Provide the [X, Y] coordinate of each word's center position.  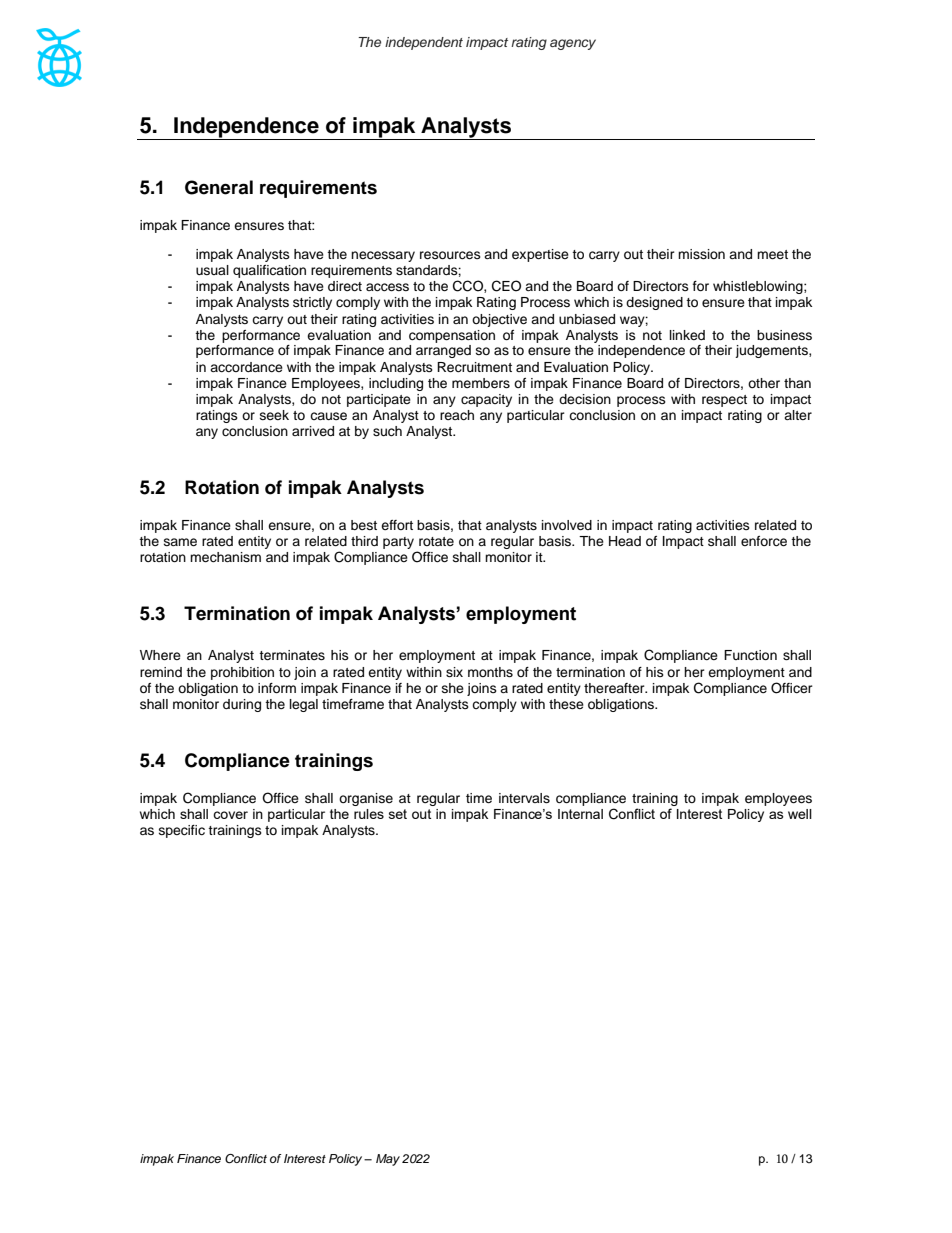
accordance [246, 367]
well [800, 814]
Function [750, 655]
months [490, 672]
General [219, 187]
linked [687, 335]
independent [424, 43]
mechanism [225, 557]
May [388, 1160]
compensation [452, 336]
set [398, 814]
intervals [524, 798]
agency [573, 44]
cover [230, 815]
